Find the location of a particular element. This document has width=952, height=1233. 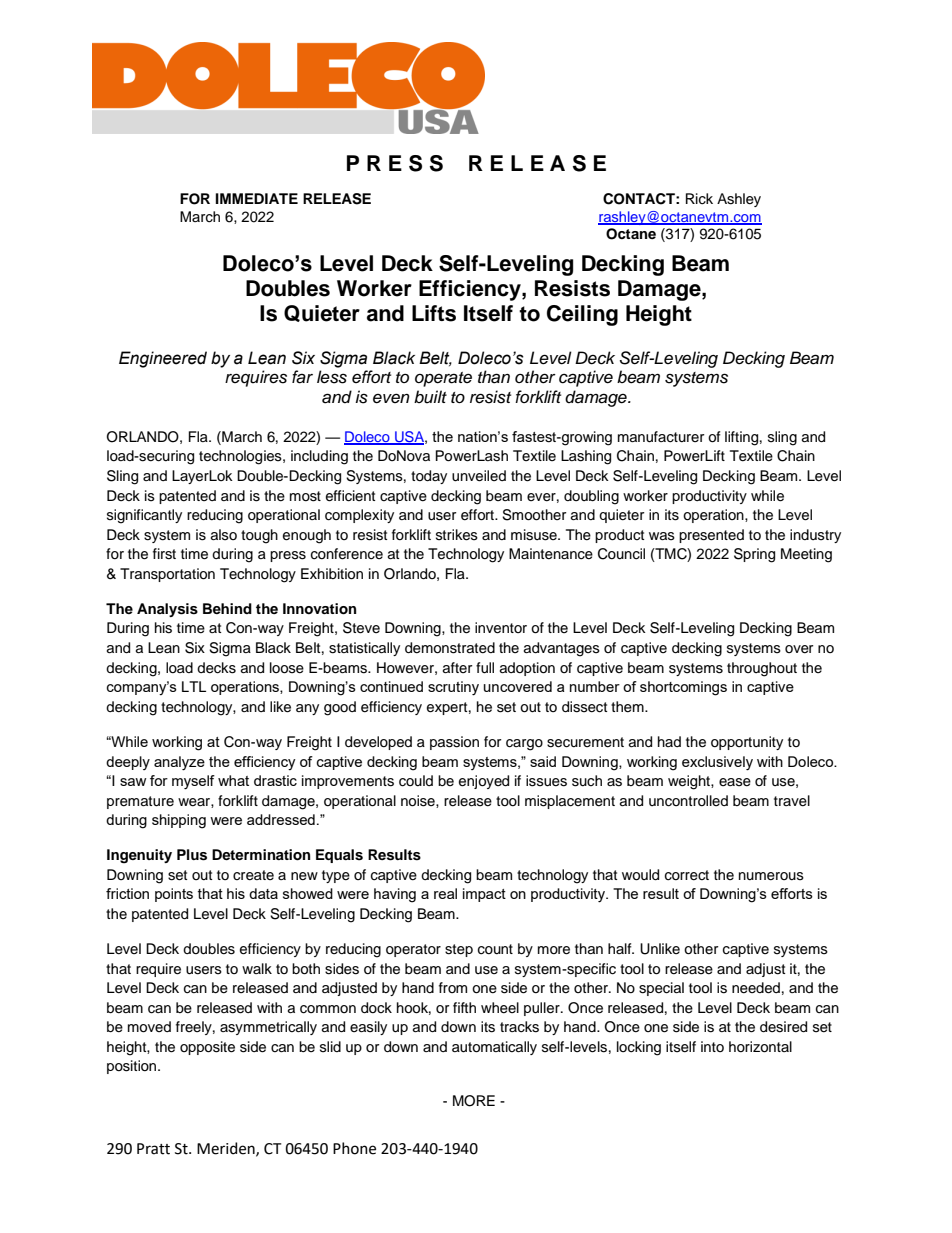

LTL is located at coordinates (194, 686).
